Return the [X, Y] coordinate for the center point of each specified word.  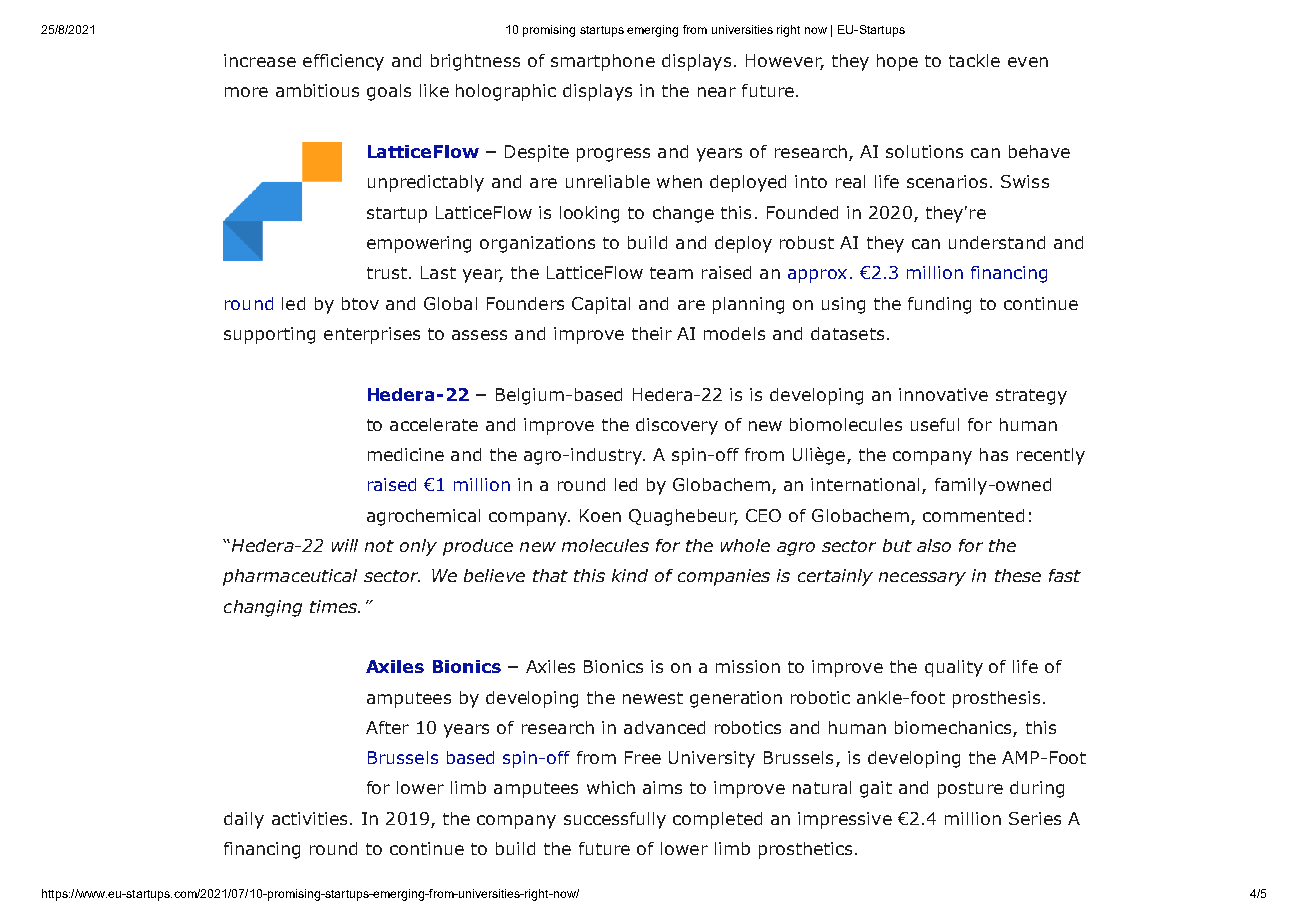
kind [630, 575]
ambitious [317, 90]
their [652, 333]
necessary [922, 579]
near [717, 92]
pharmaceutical [290, 577]
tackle [974, 60]
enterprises [372, 335]
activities [309, 818]
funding [939, 305]
